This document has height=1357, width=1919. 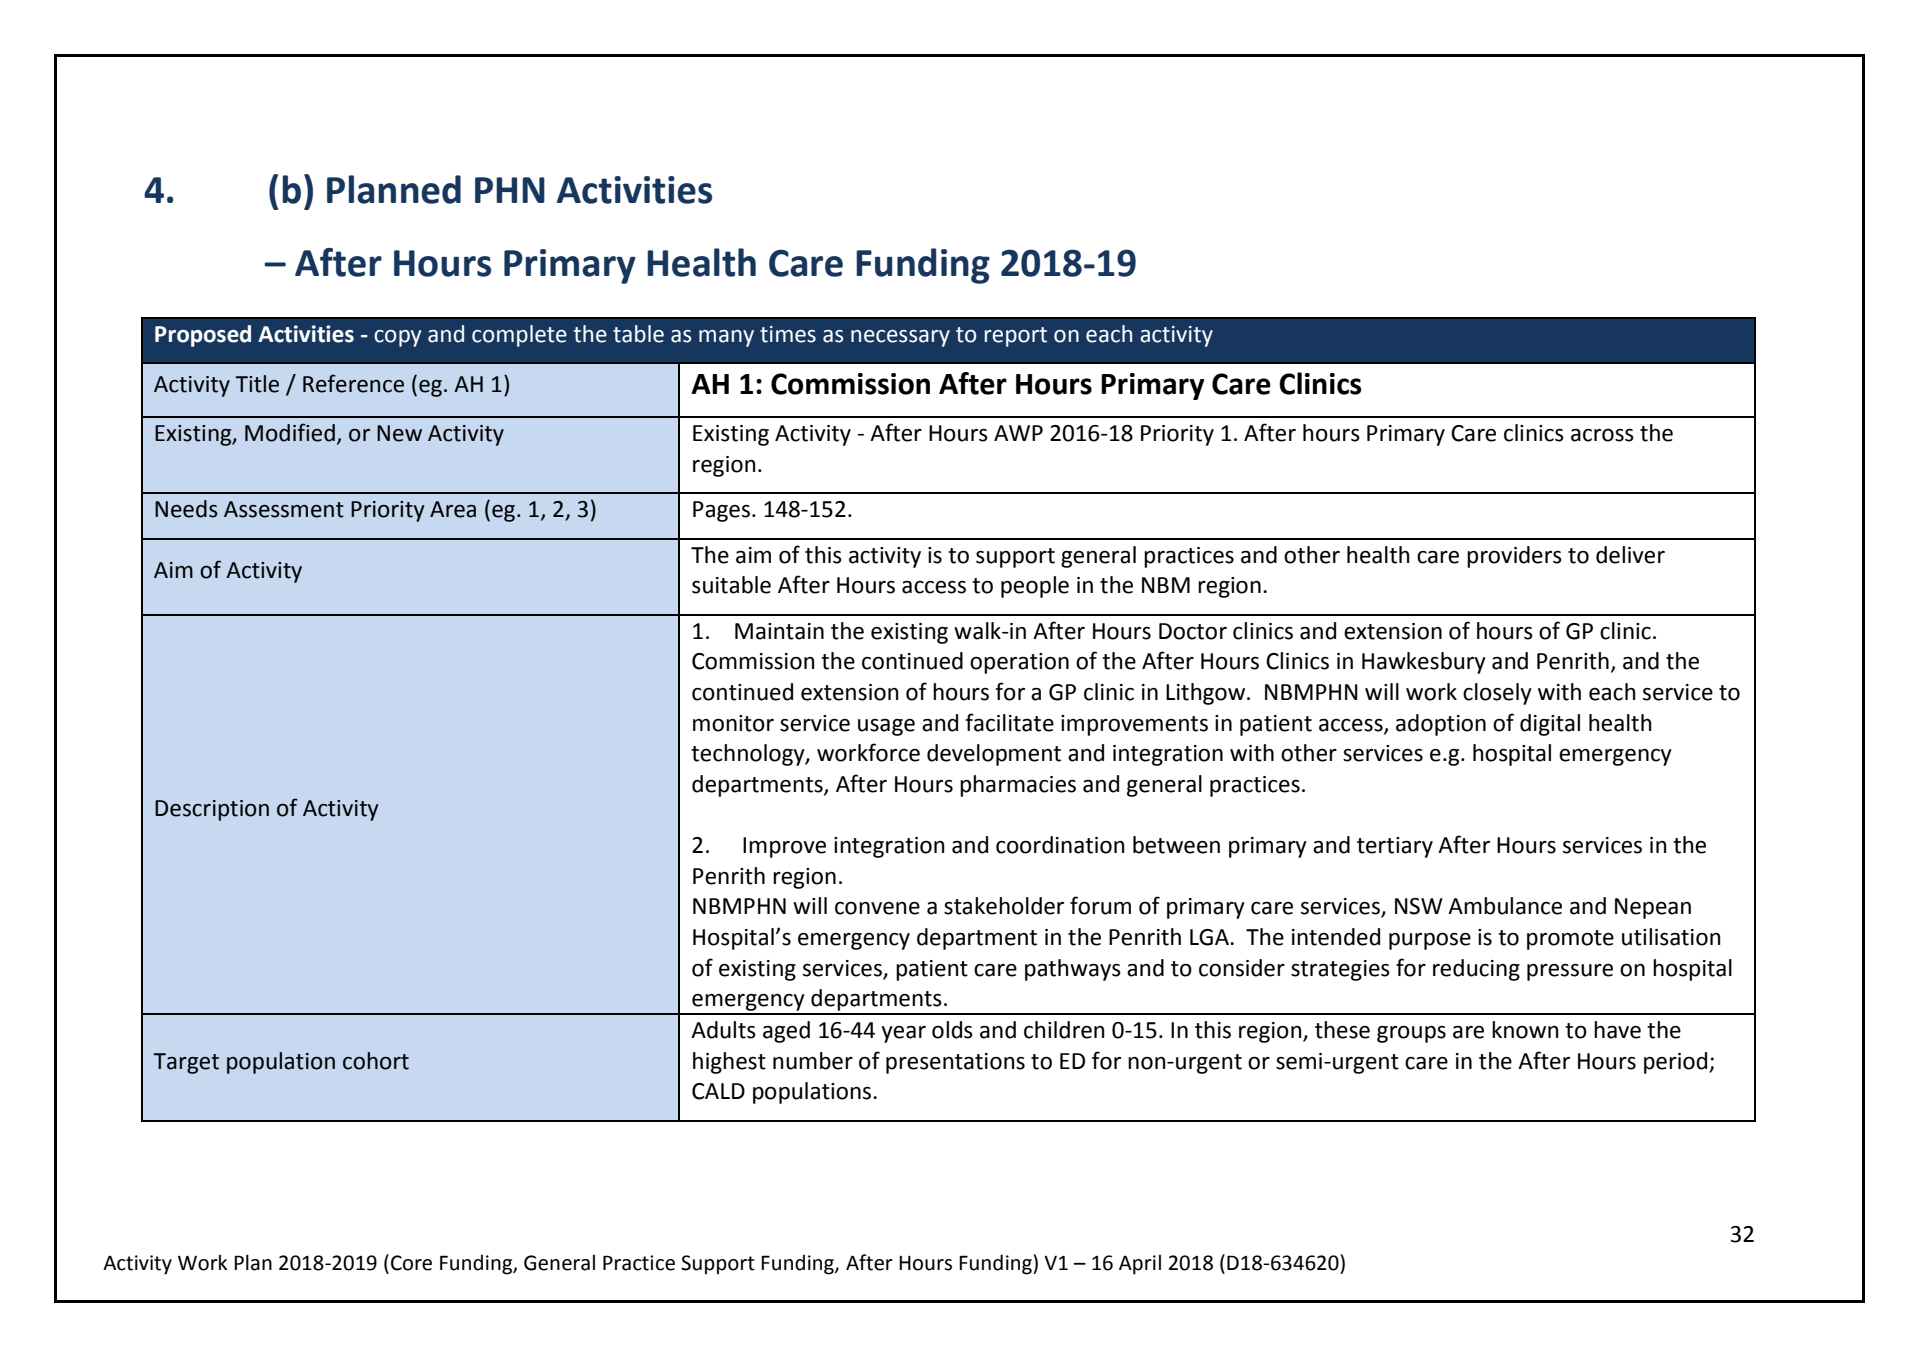 I want to click on tertiary, so click(x=1395, y=847).
